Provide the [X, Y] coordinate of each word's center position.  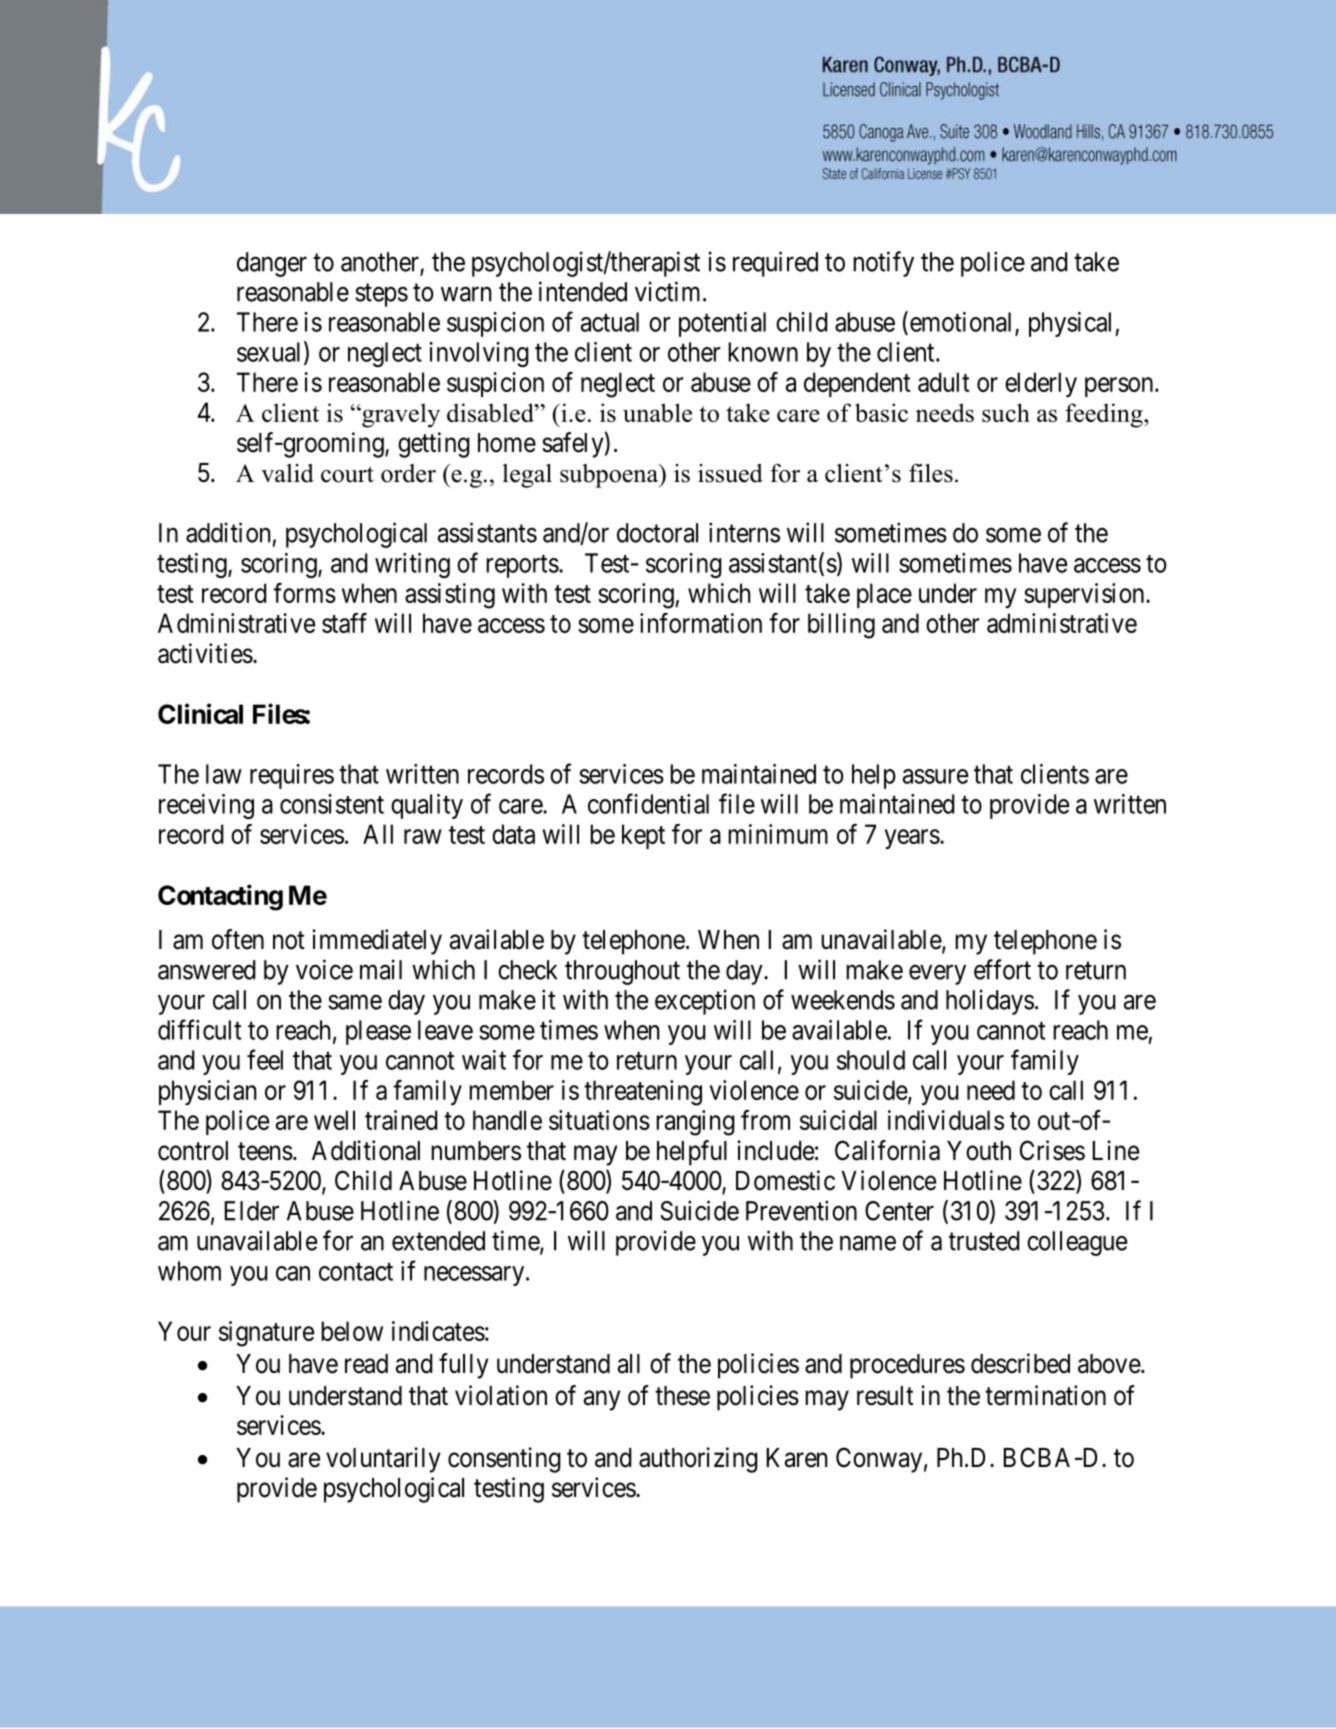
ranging [695, 1123]
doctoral [657, 533]
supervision [1085, 595]
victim [669, 291]
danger [272, 264]
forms [304, 593]
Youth [979, 1151]
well [334, 1120]
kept [643, 836]
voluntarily [383, 1460]
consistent [332, 804]
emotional [959, 322]
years [912, 839]
